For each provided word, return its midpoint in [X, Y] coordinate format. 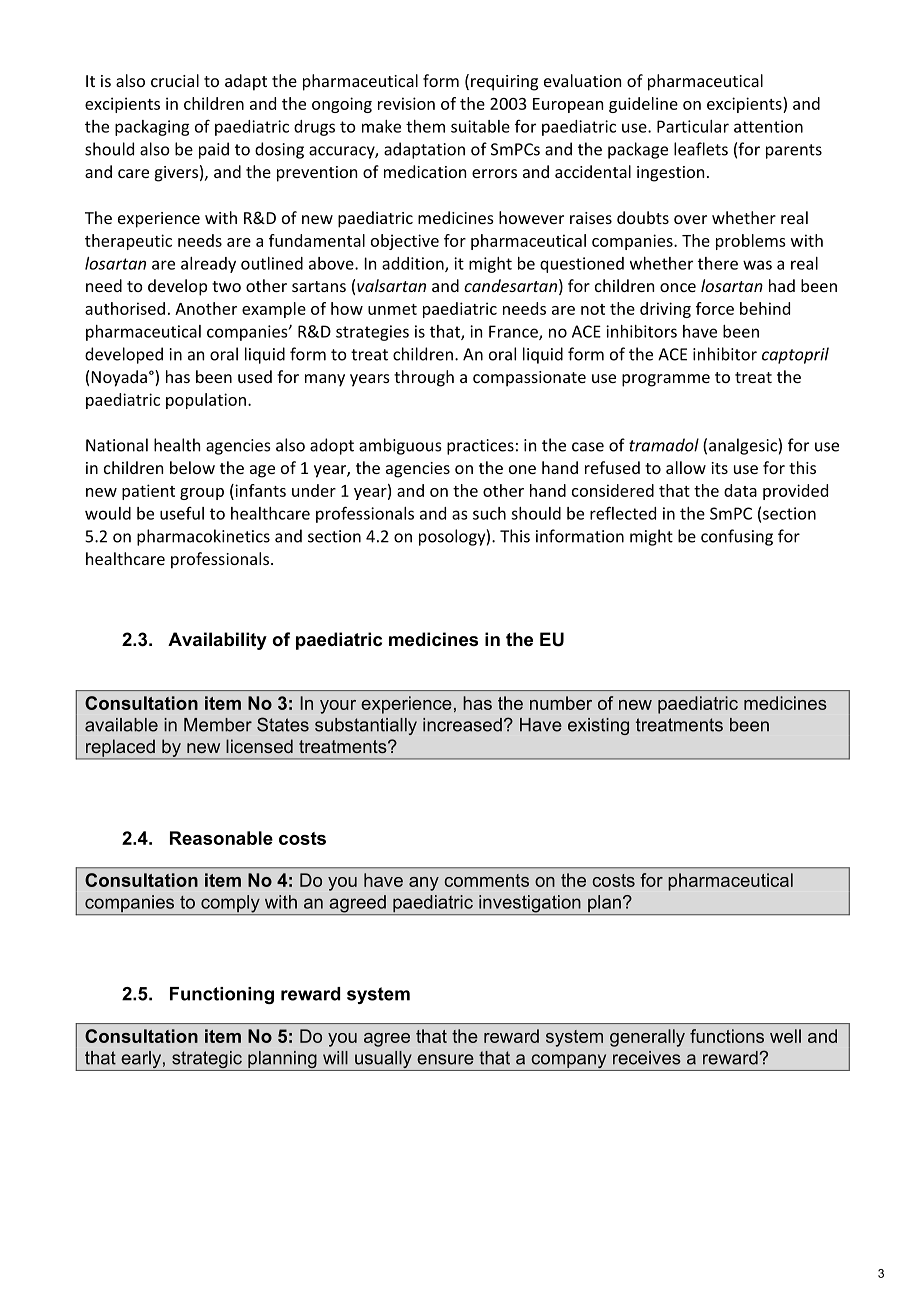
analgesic [744, 446]
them [425, 126]
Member [218, 725]
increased [462, 725]
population [206, 401]
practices [480, 447]
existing [598, 726]
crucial [175, 80]
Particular [693, 126]
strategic [207, 1061]
